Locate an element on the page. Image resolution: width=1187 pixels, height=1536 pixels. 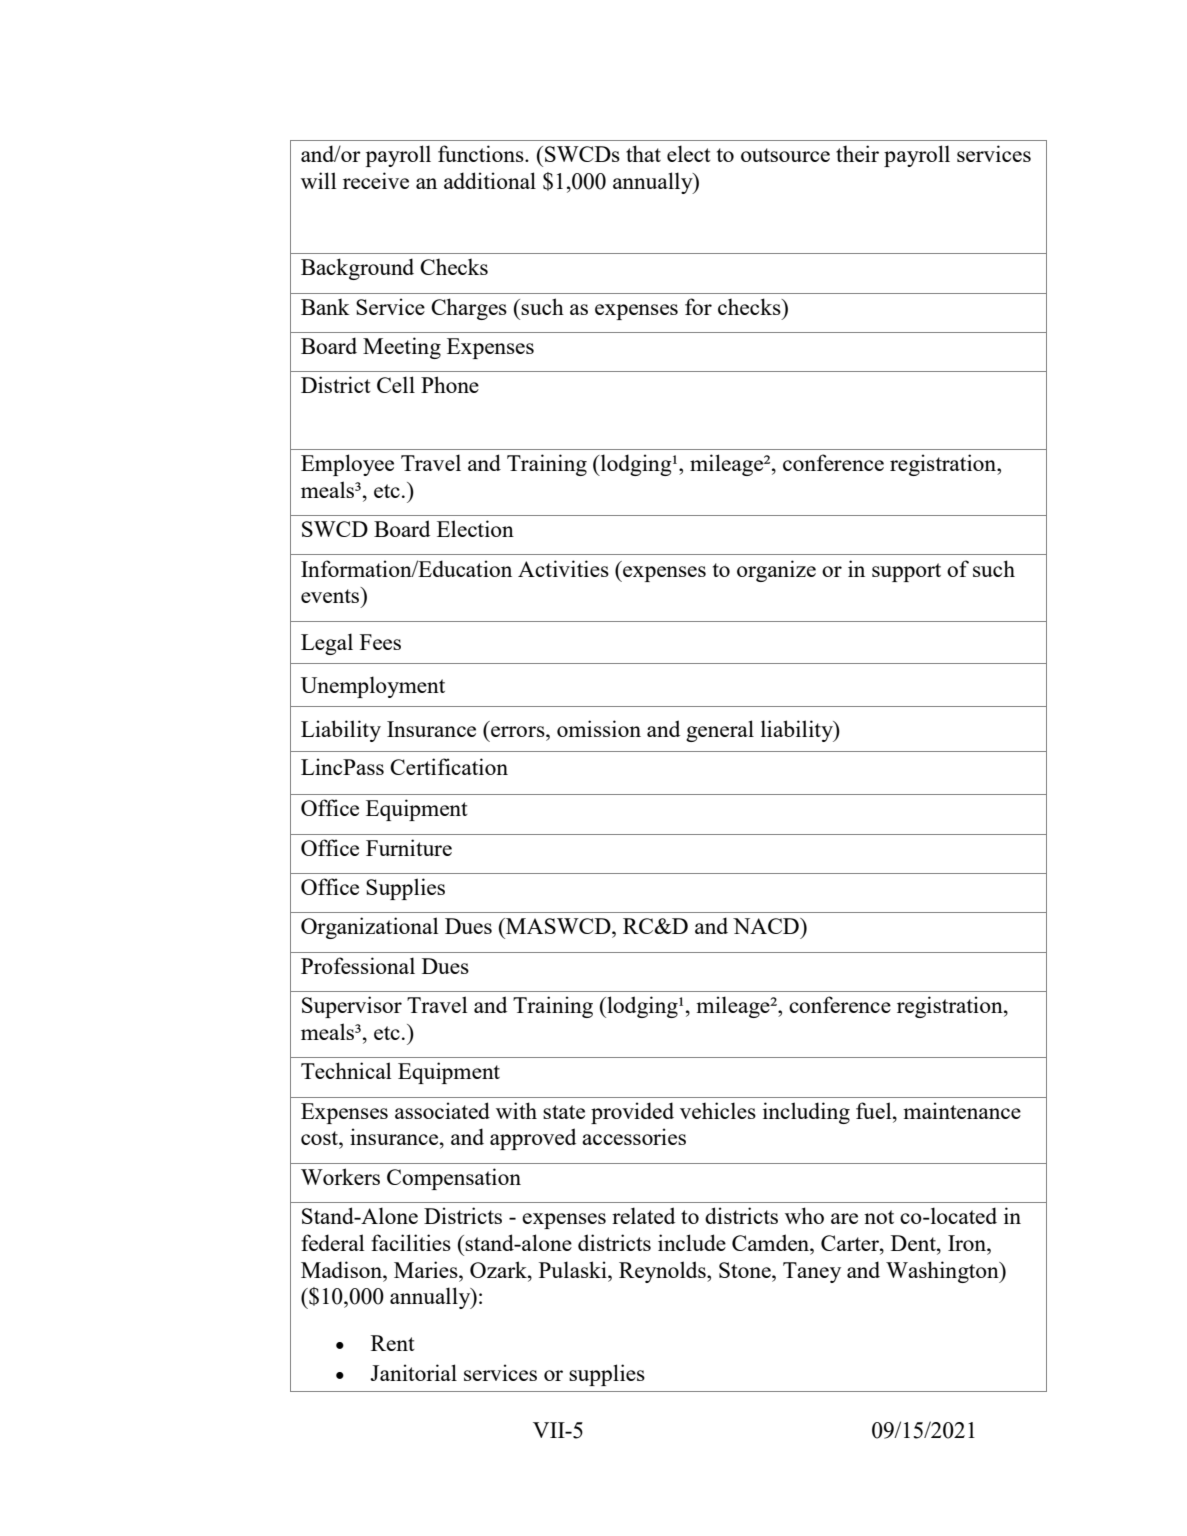
Certification is located at coordinates (449, 766).
